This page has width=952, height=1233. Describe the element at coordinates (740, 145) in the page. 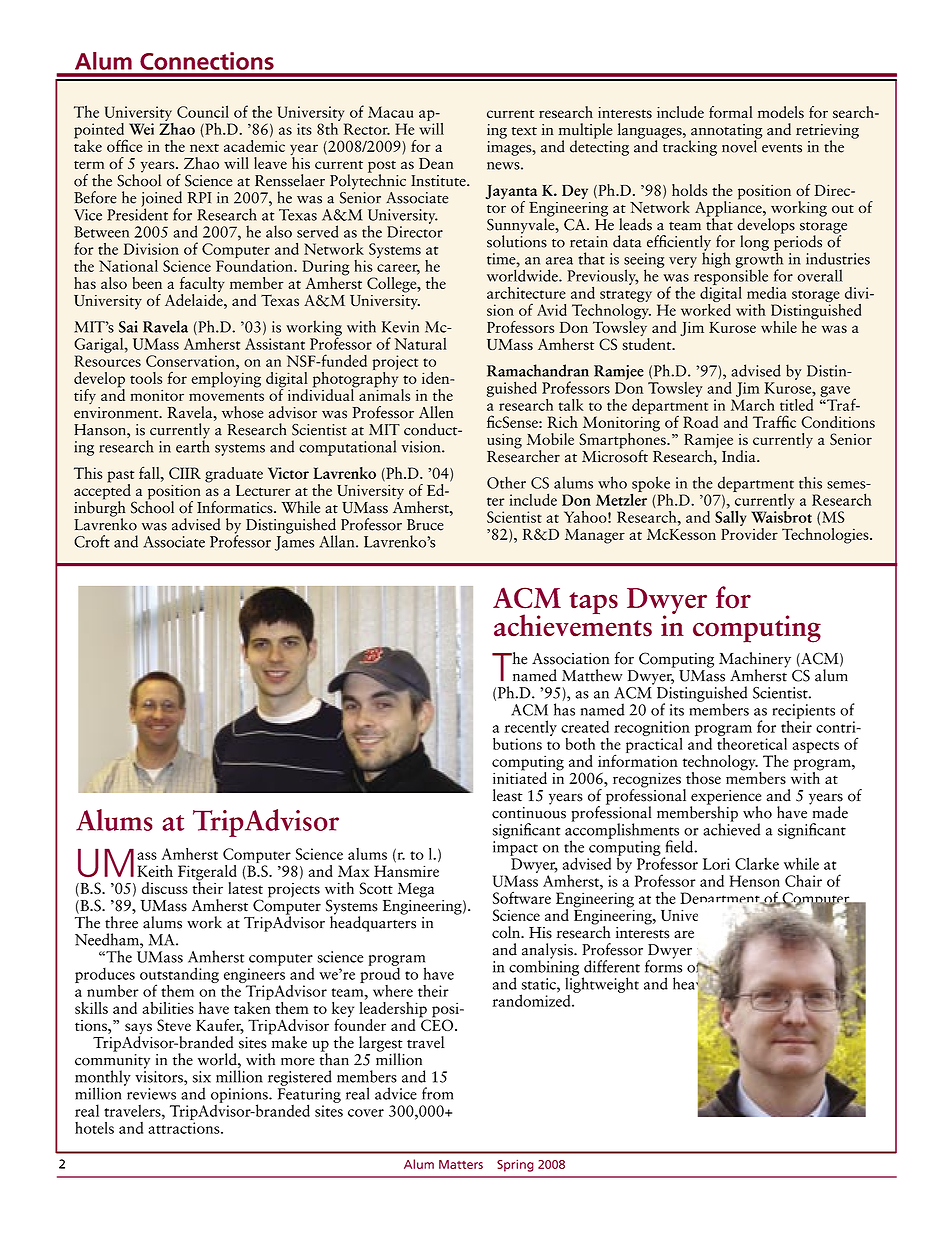

I see `novel` at that location.
